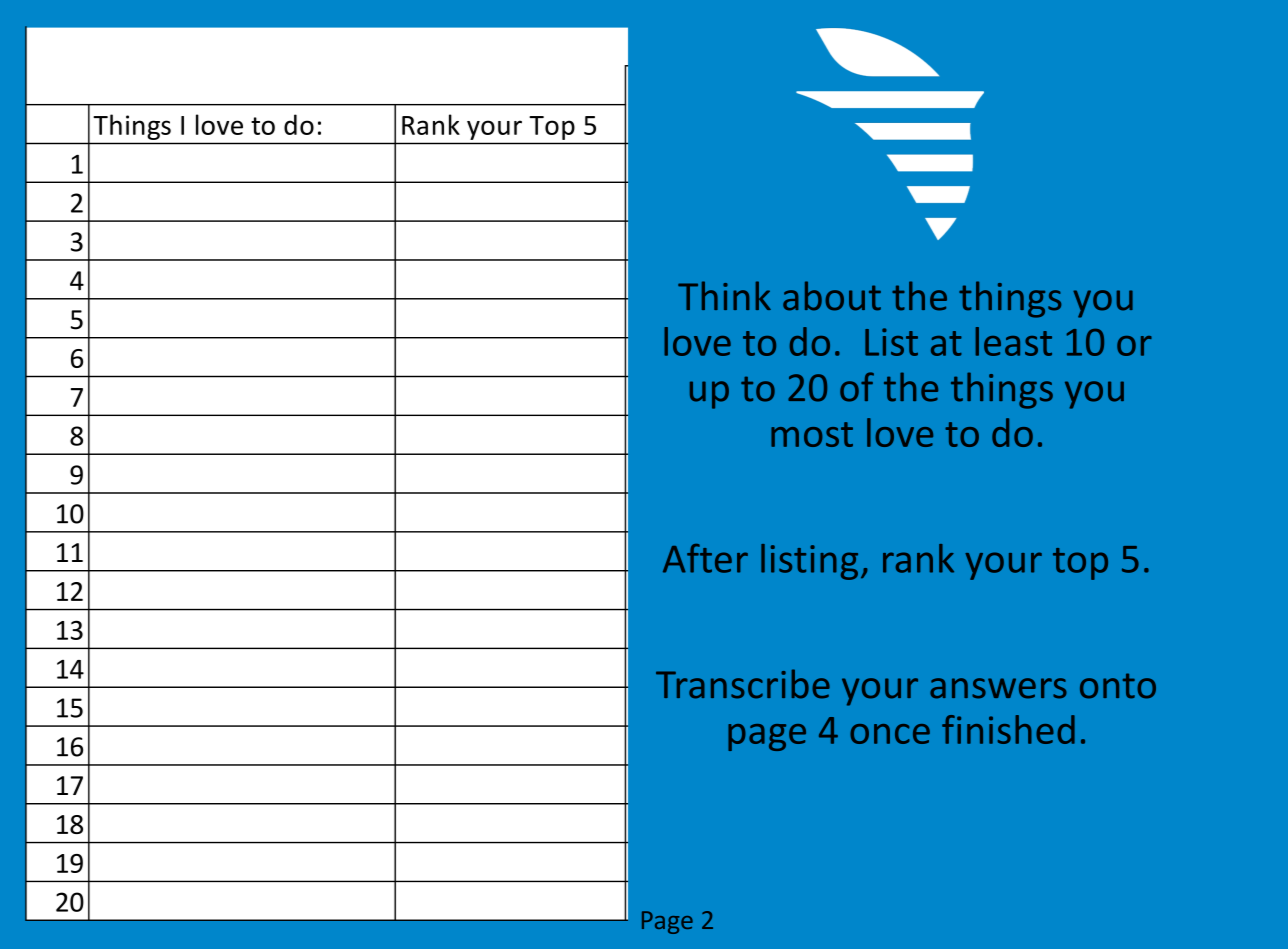 Image resolution: width=1288 pixels, height=949 pixels. What do you see at coordinates (1014, 341) in the image?
I see `least` at bounding box center [1014, 341].
